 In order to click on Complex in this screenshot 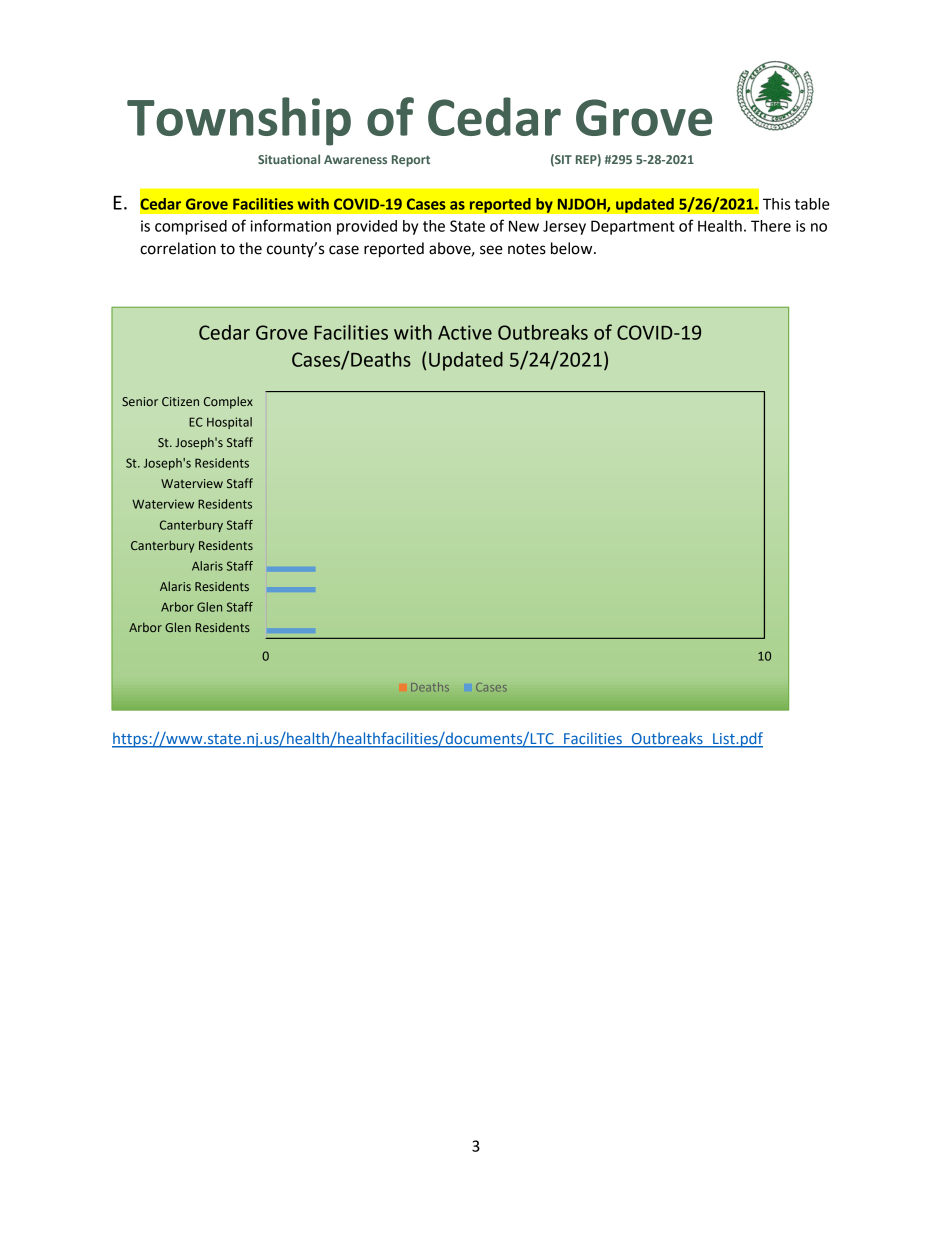, I will do `click(228, 402)`.
